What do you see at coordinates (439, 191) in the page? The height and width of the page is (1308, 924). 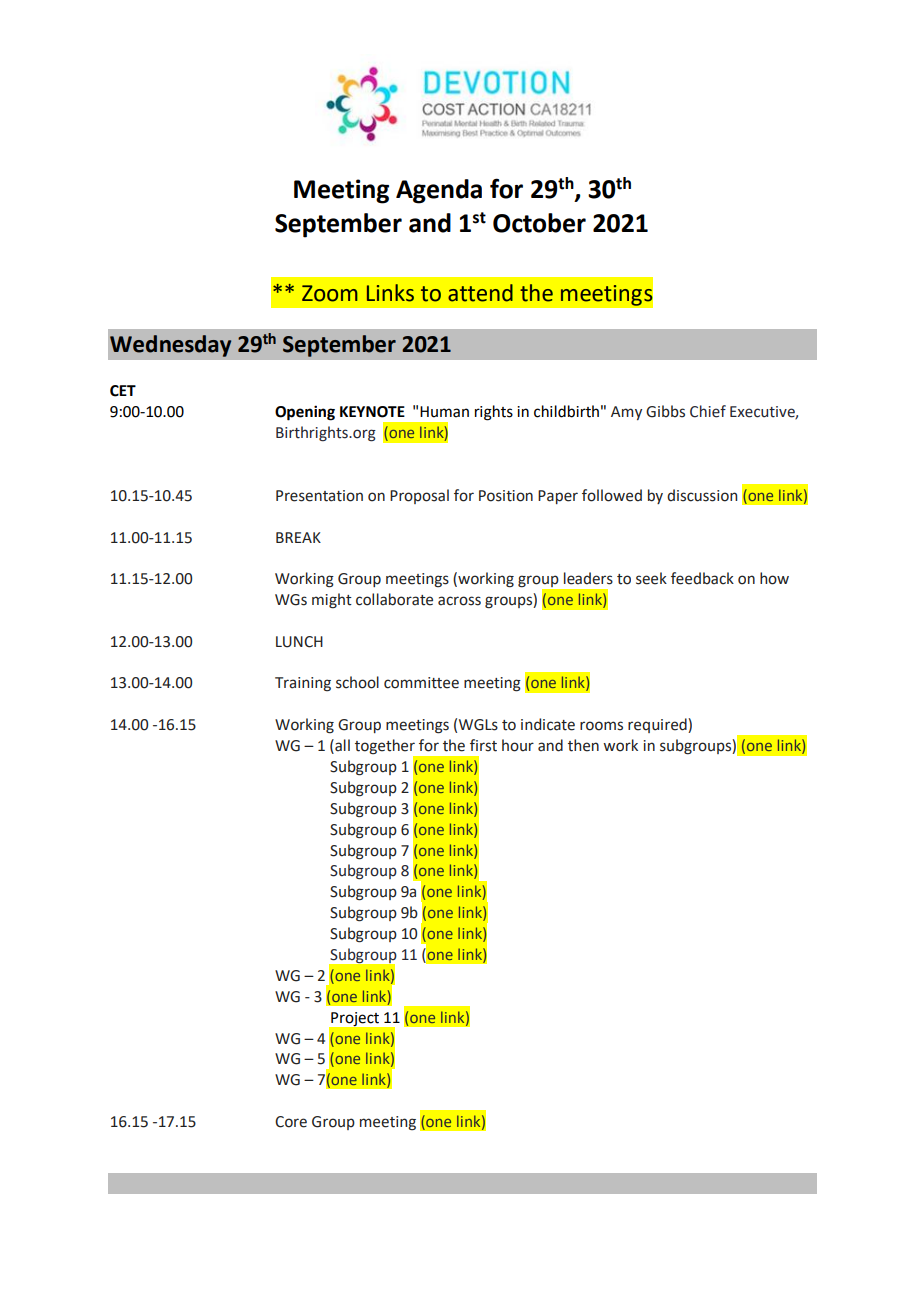 I see `Agenda` at bounding box center [439, 191].
